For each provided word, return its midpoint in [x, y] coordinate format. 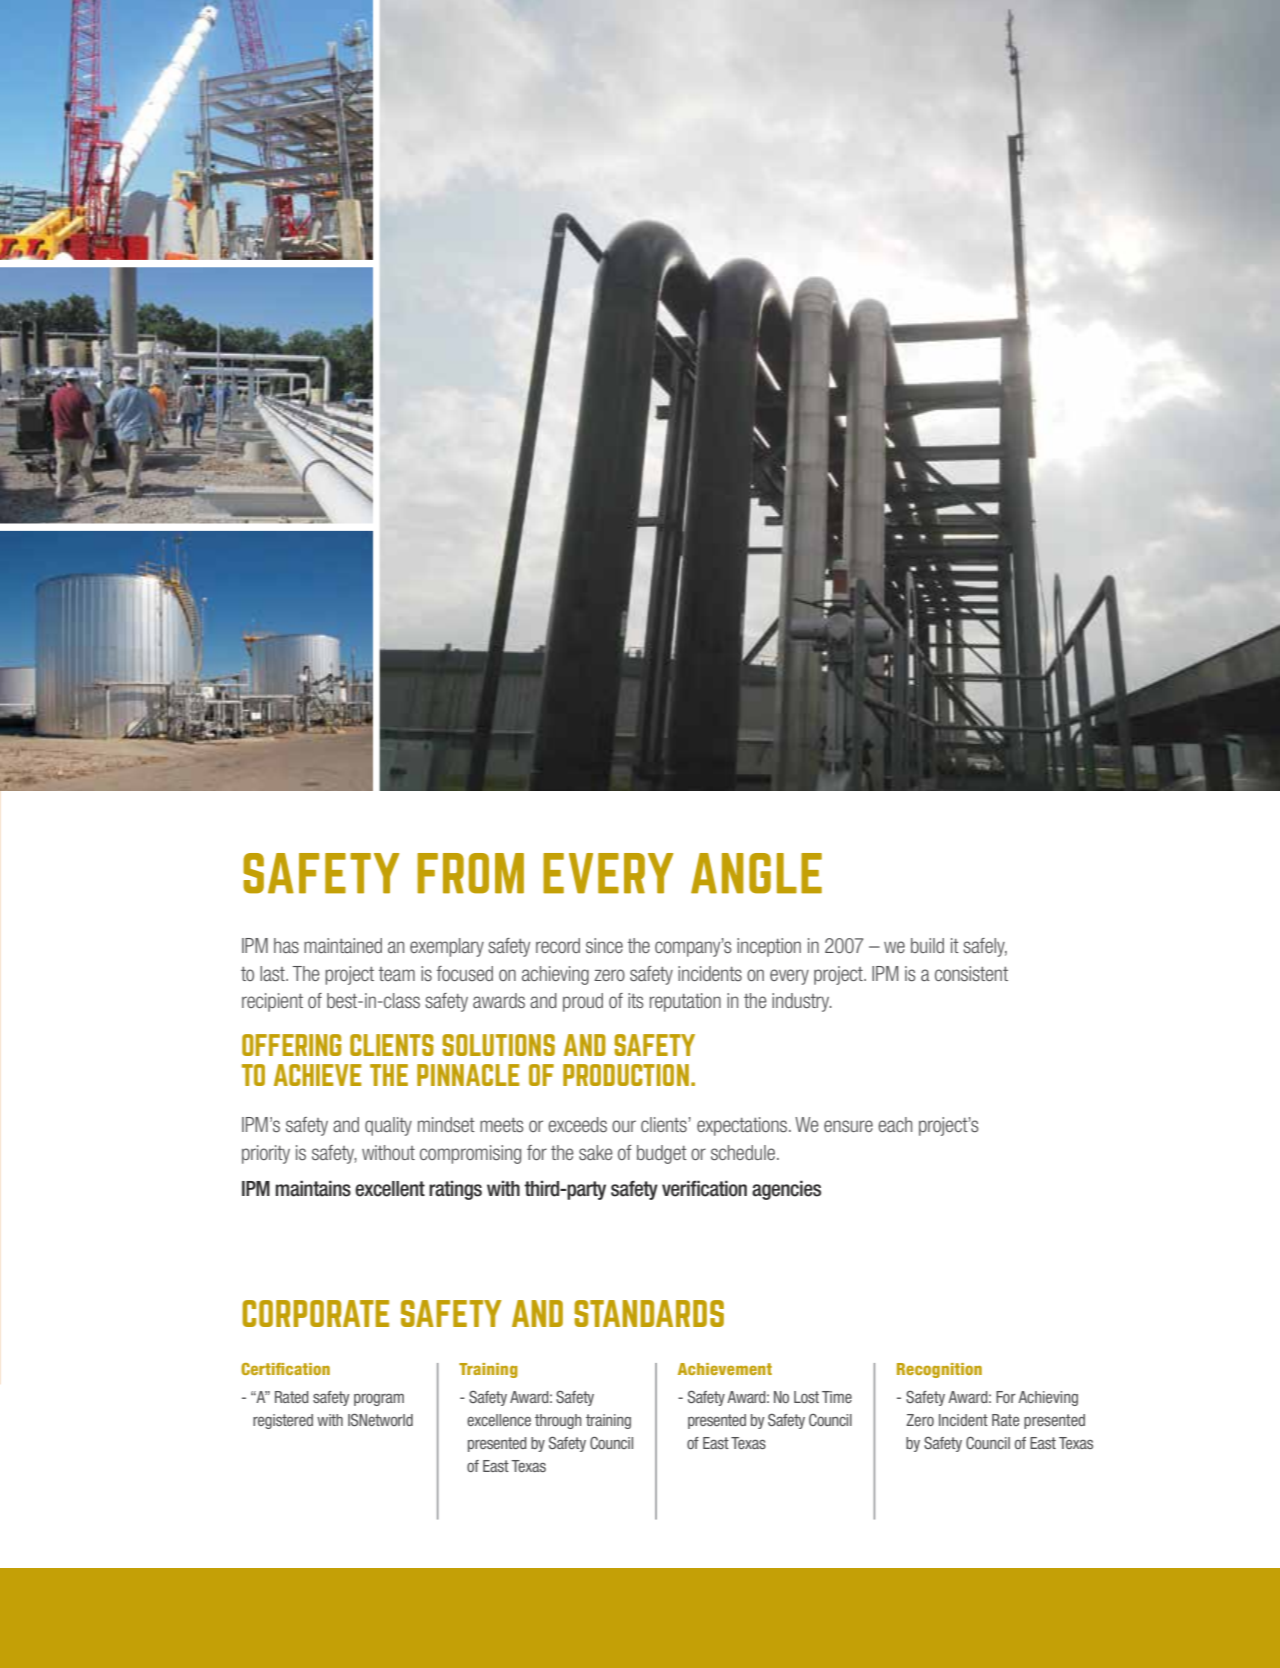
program [379, 1400]
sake [596, 1152]
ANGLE [756, 873]
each [895, 1124]
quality [388, 1126]
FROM [470, 873]
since [604, 945]
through [558, 1421]
